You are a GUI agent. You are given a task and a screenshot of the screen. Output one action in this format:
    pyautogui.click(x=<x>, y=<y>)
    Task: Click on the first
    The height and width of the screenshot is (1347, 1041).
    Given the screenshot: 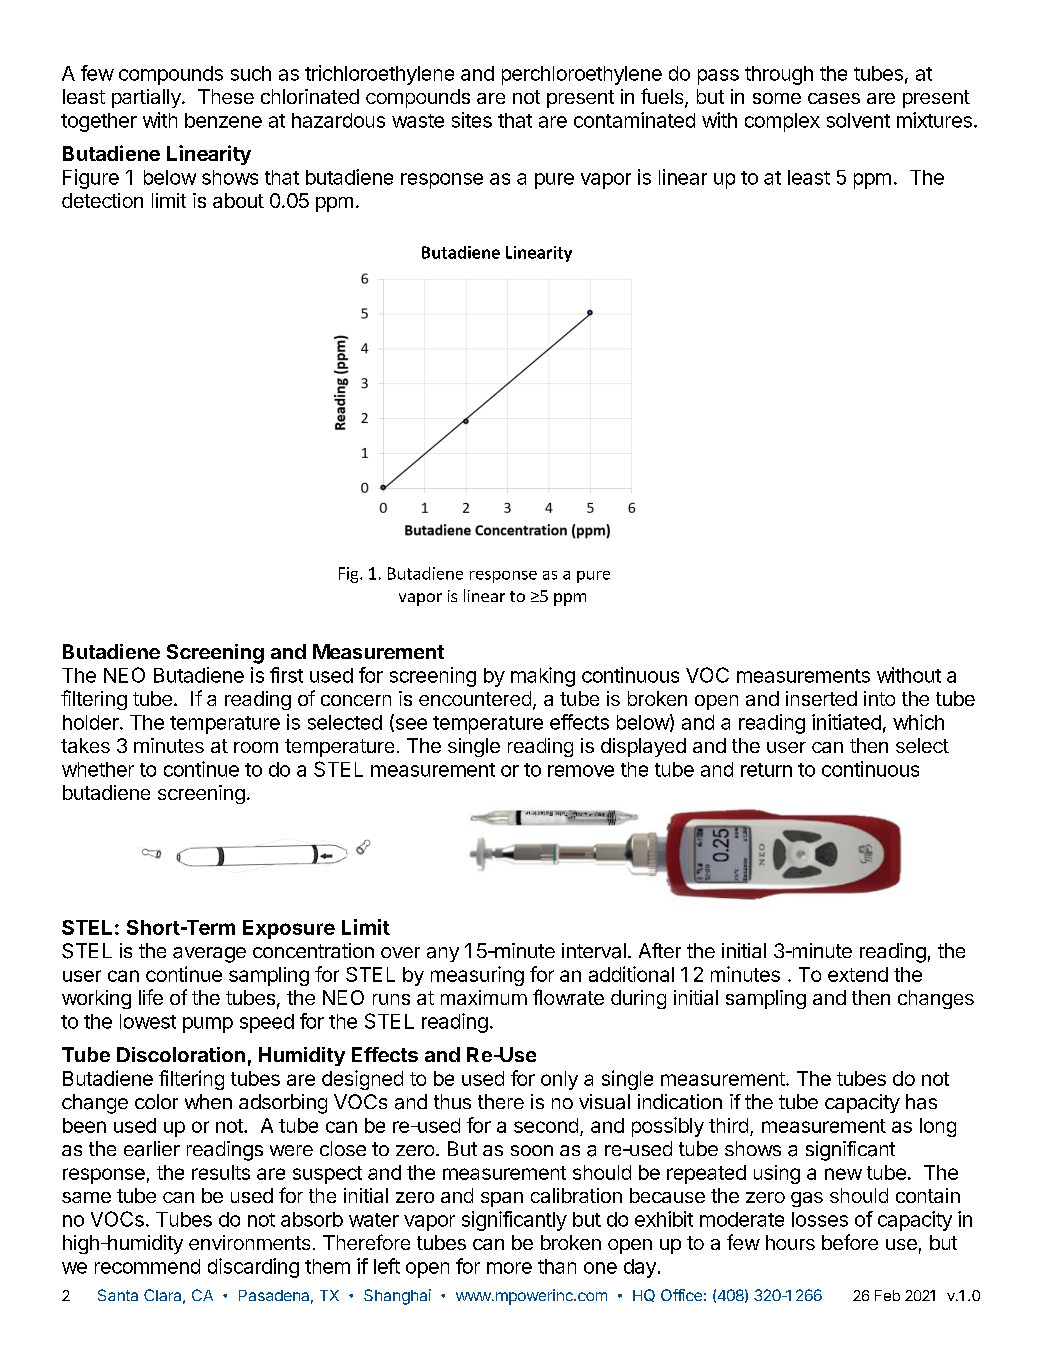 What is the action you would take?
    pyautogui.click(x=286, y=675)
